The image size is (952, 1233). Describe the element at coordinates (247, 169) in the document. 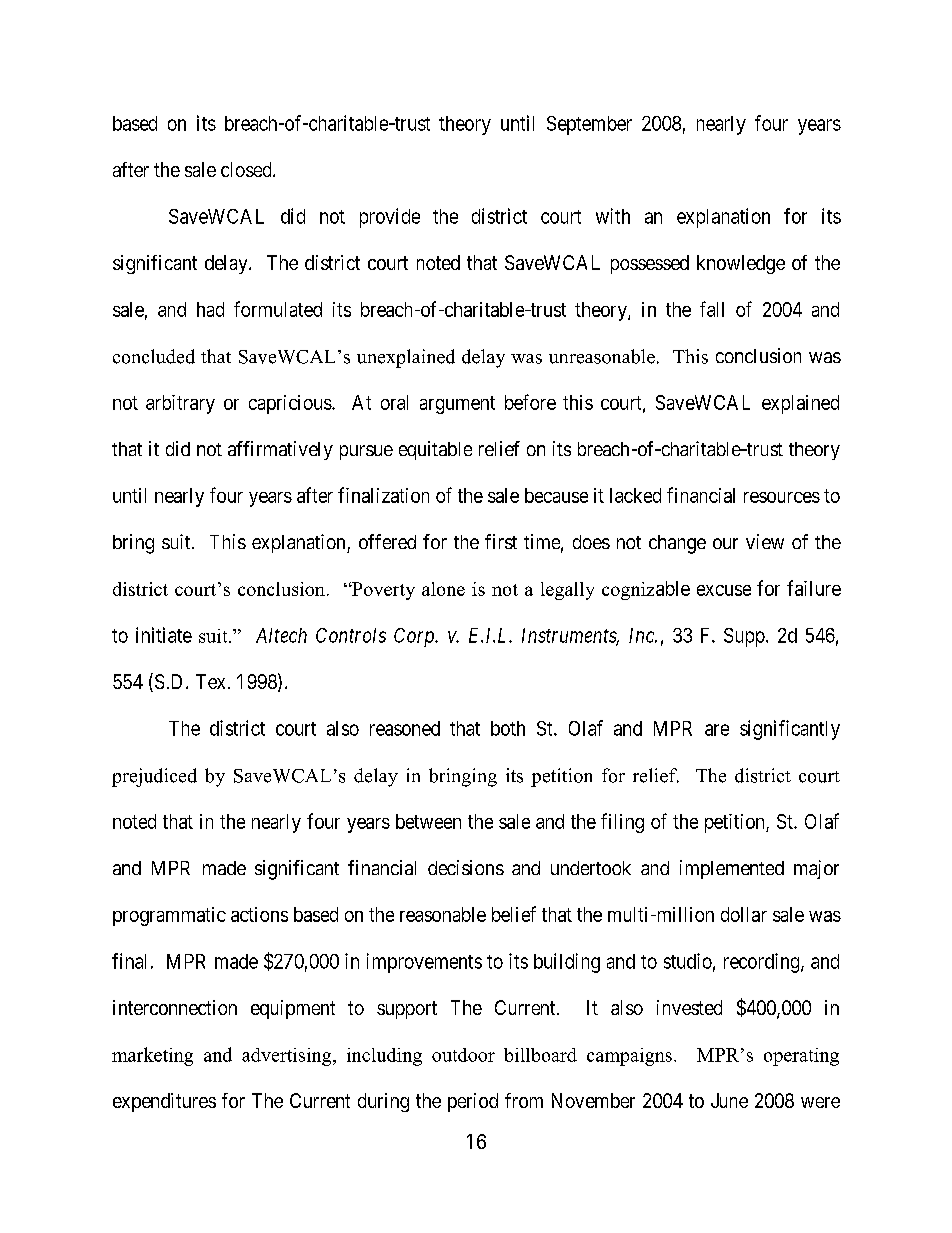

I see `closed` at that location.
